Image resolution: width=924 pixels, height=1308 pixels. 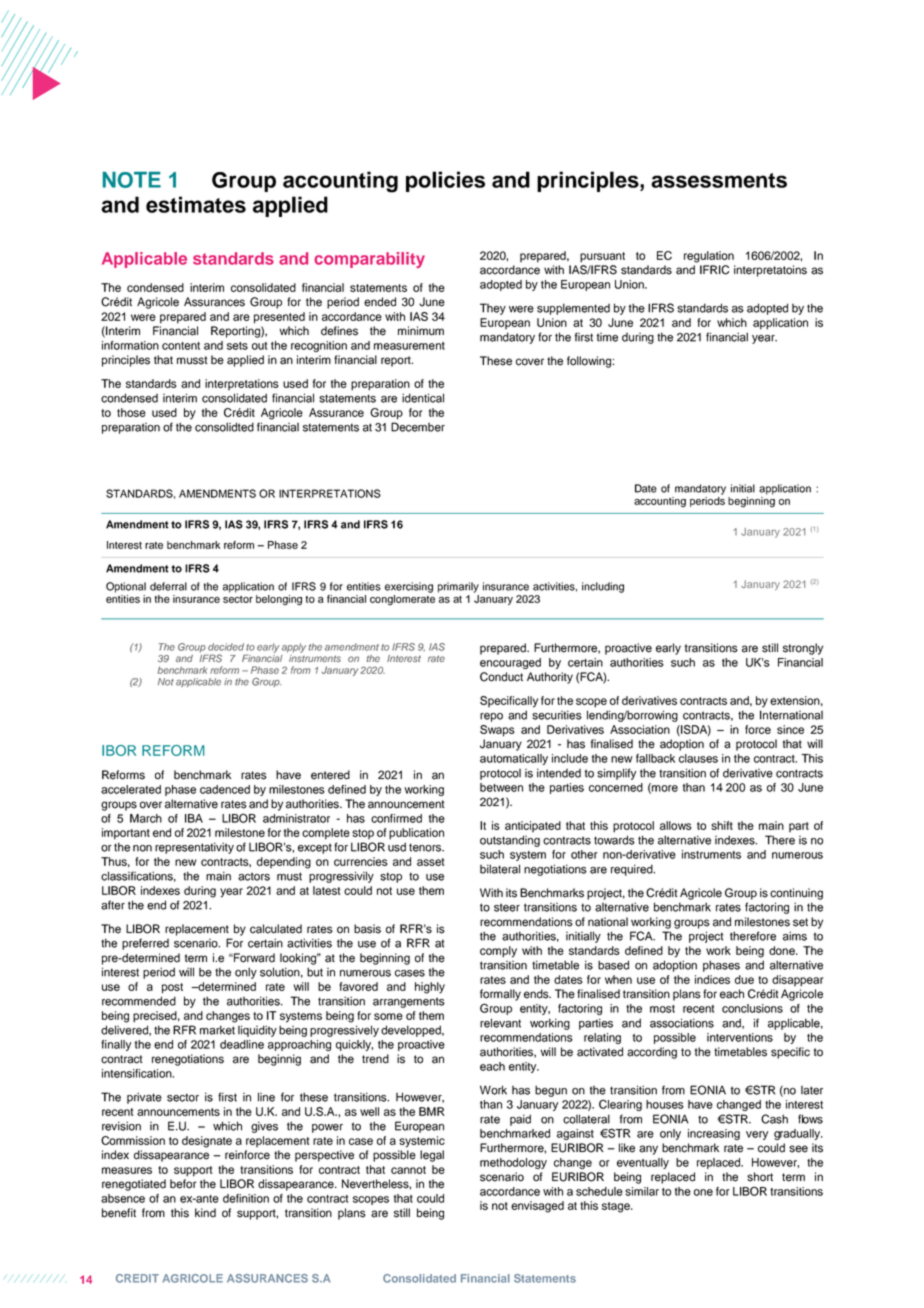 I want to click on kind, so click(x=205, y=1213).
